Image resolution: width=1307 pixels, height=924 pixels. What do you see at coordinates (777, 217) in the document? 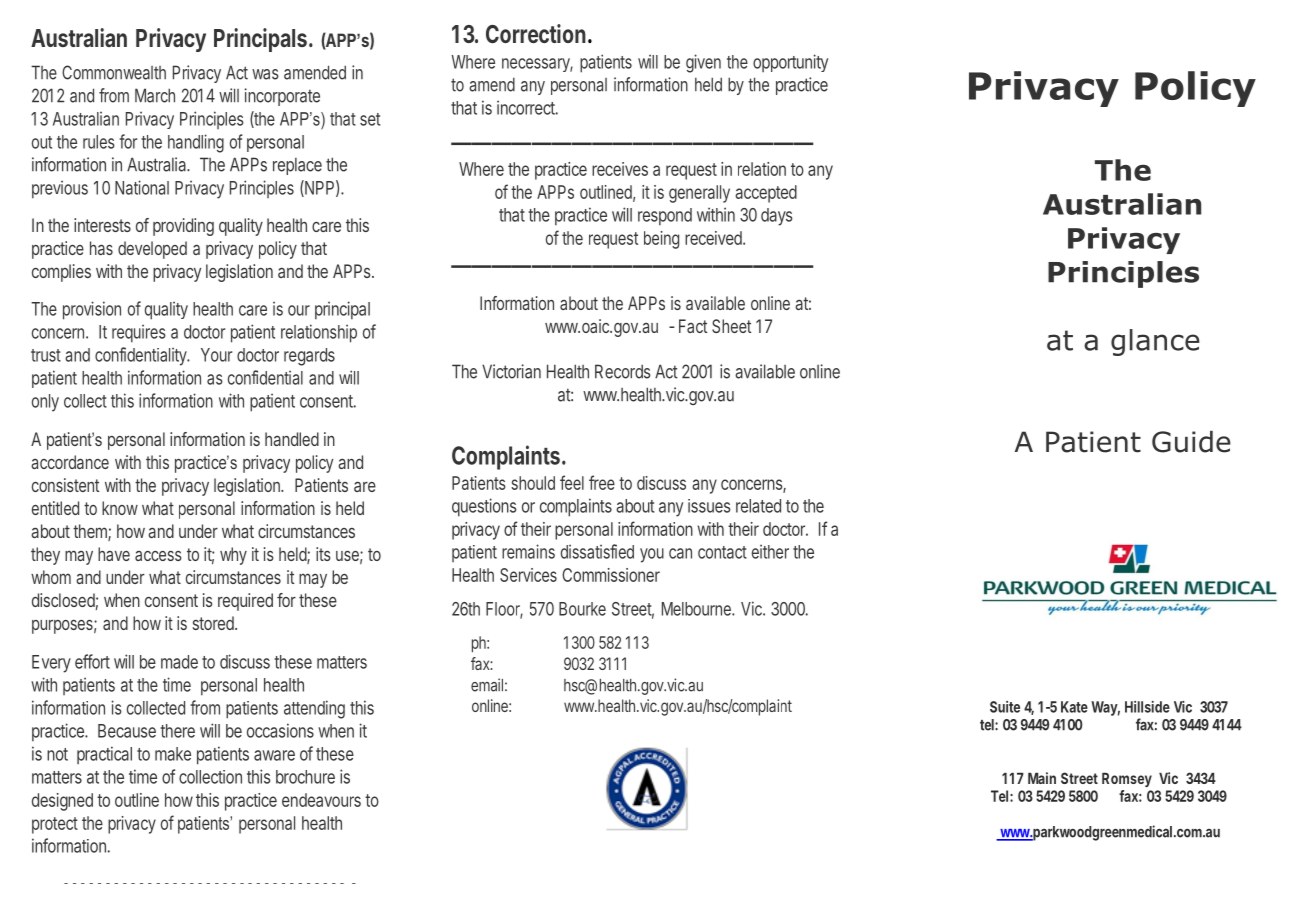
I see `days` at bounding box center [777, 217].
